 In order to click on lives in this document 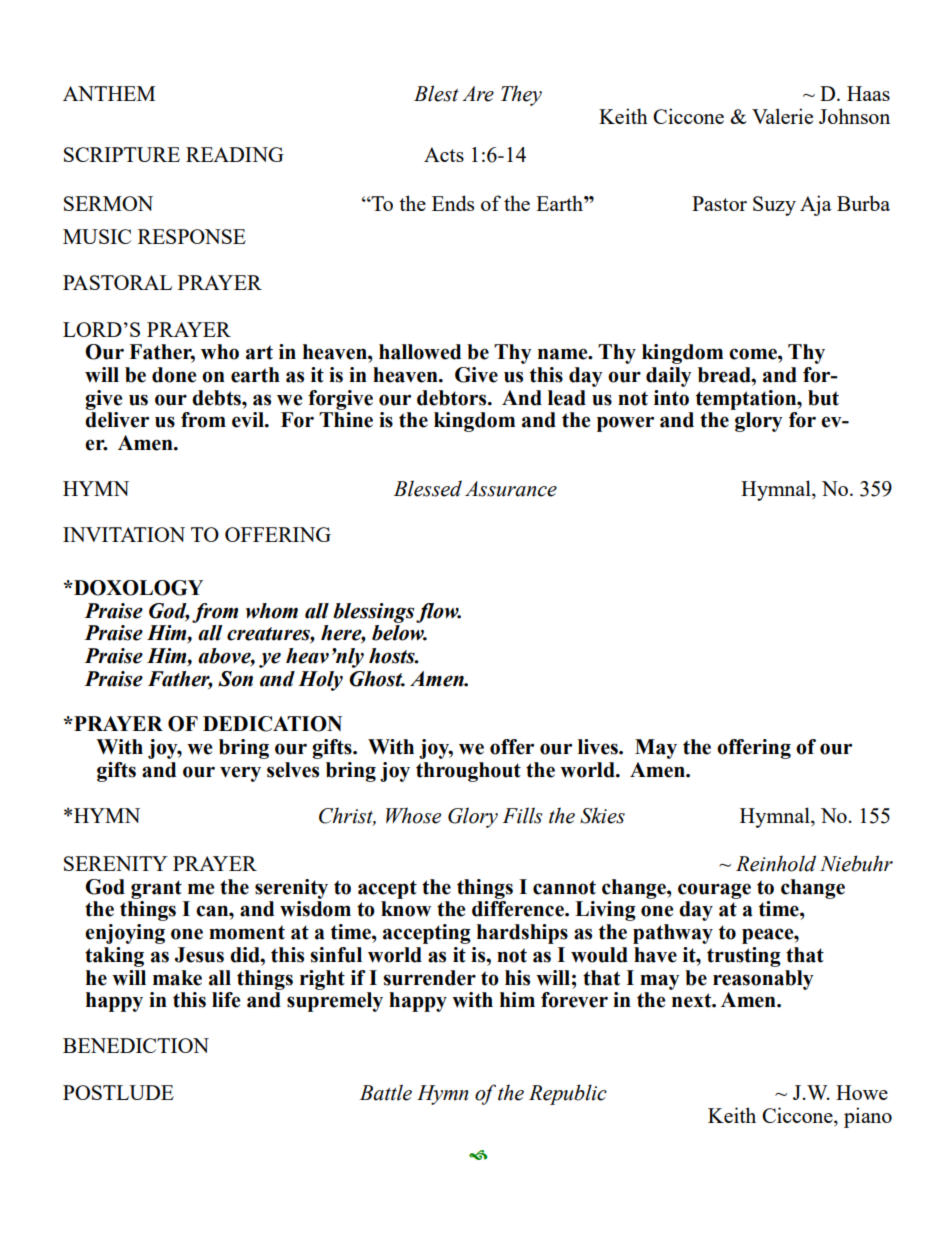, I will do `click(599, 747)`.
